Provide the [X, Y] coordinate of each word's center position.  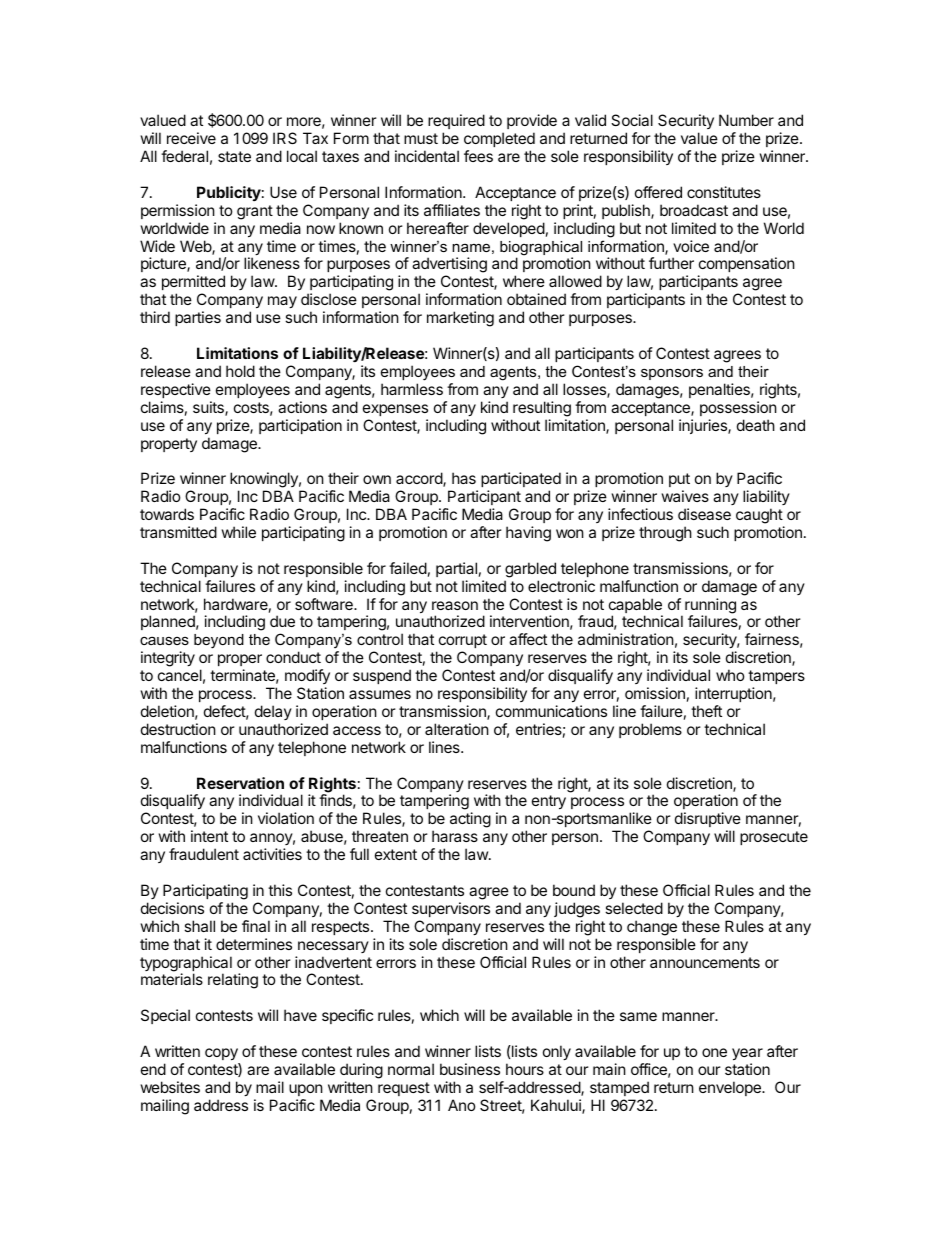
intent [209, 836]
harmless [412, 389]
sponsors [672, 374]
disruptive [708, 821]
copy [222, 1056]
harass [455, 836]
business [470, 1069]
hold [240, 371]
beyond [219, 641]
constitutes [724, 192]
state [234, 156]
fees [478, 156]
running [710, 607]
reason [455, 605]
